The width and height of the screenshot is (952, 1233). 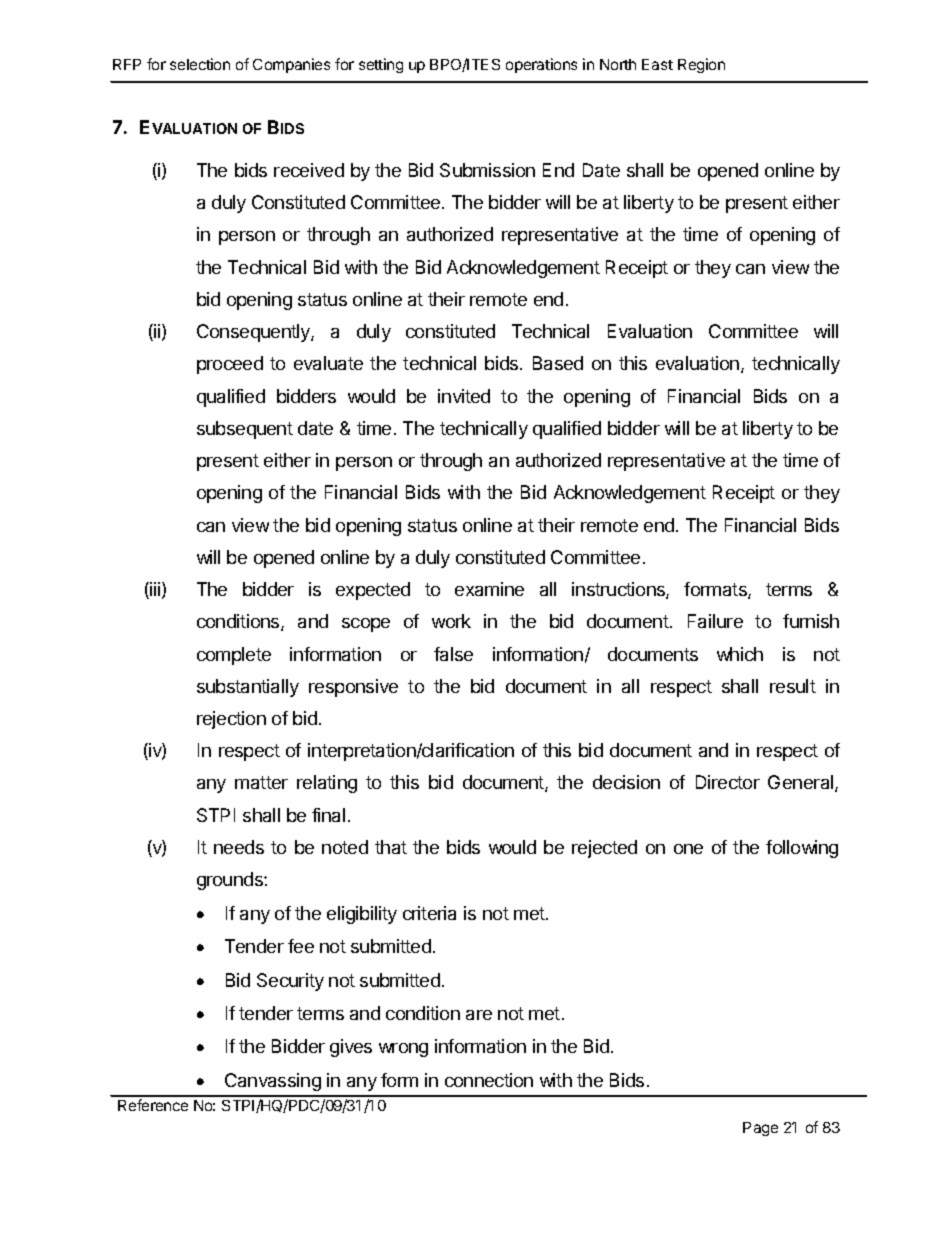 I want to click on complete, so click(x=234, y=656).
